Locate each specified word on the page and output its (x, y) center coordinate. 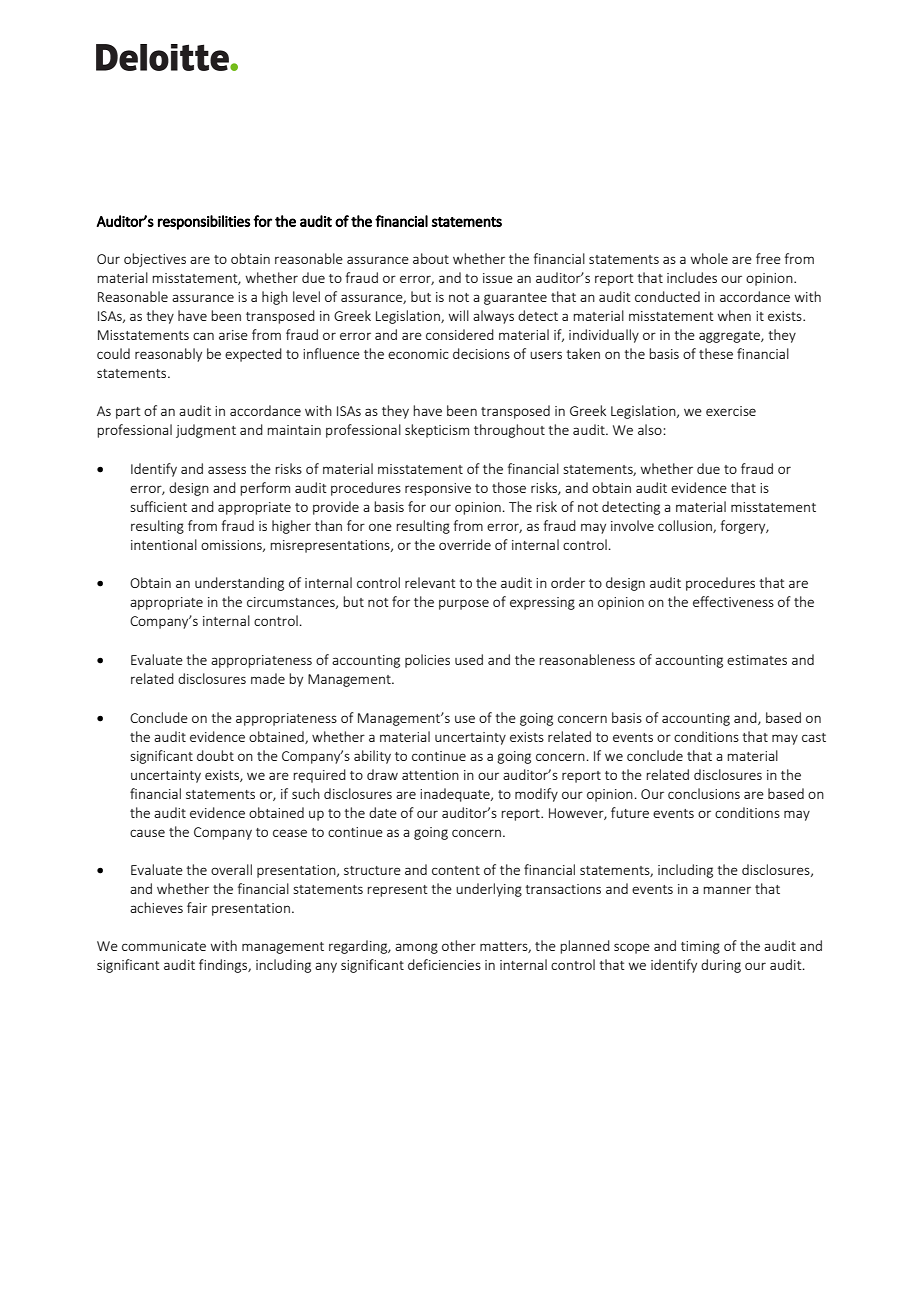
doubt (215, 755)
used (469, 659)
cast (814, 737)
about (431, 258)
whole (709, 258)
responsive (438, 489)
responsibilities (204, 222)
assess (227, 470)
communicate (164, 946)
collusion (686, 526)
